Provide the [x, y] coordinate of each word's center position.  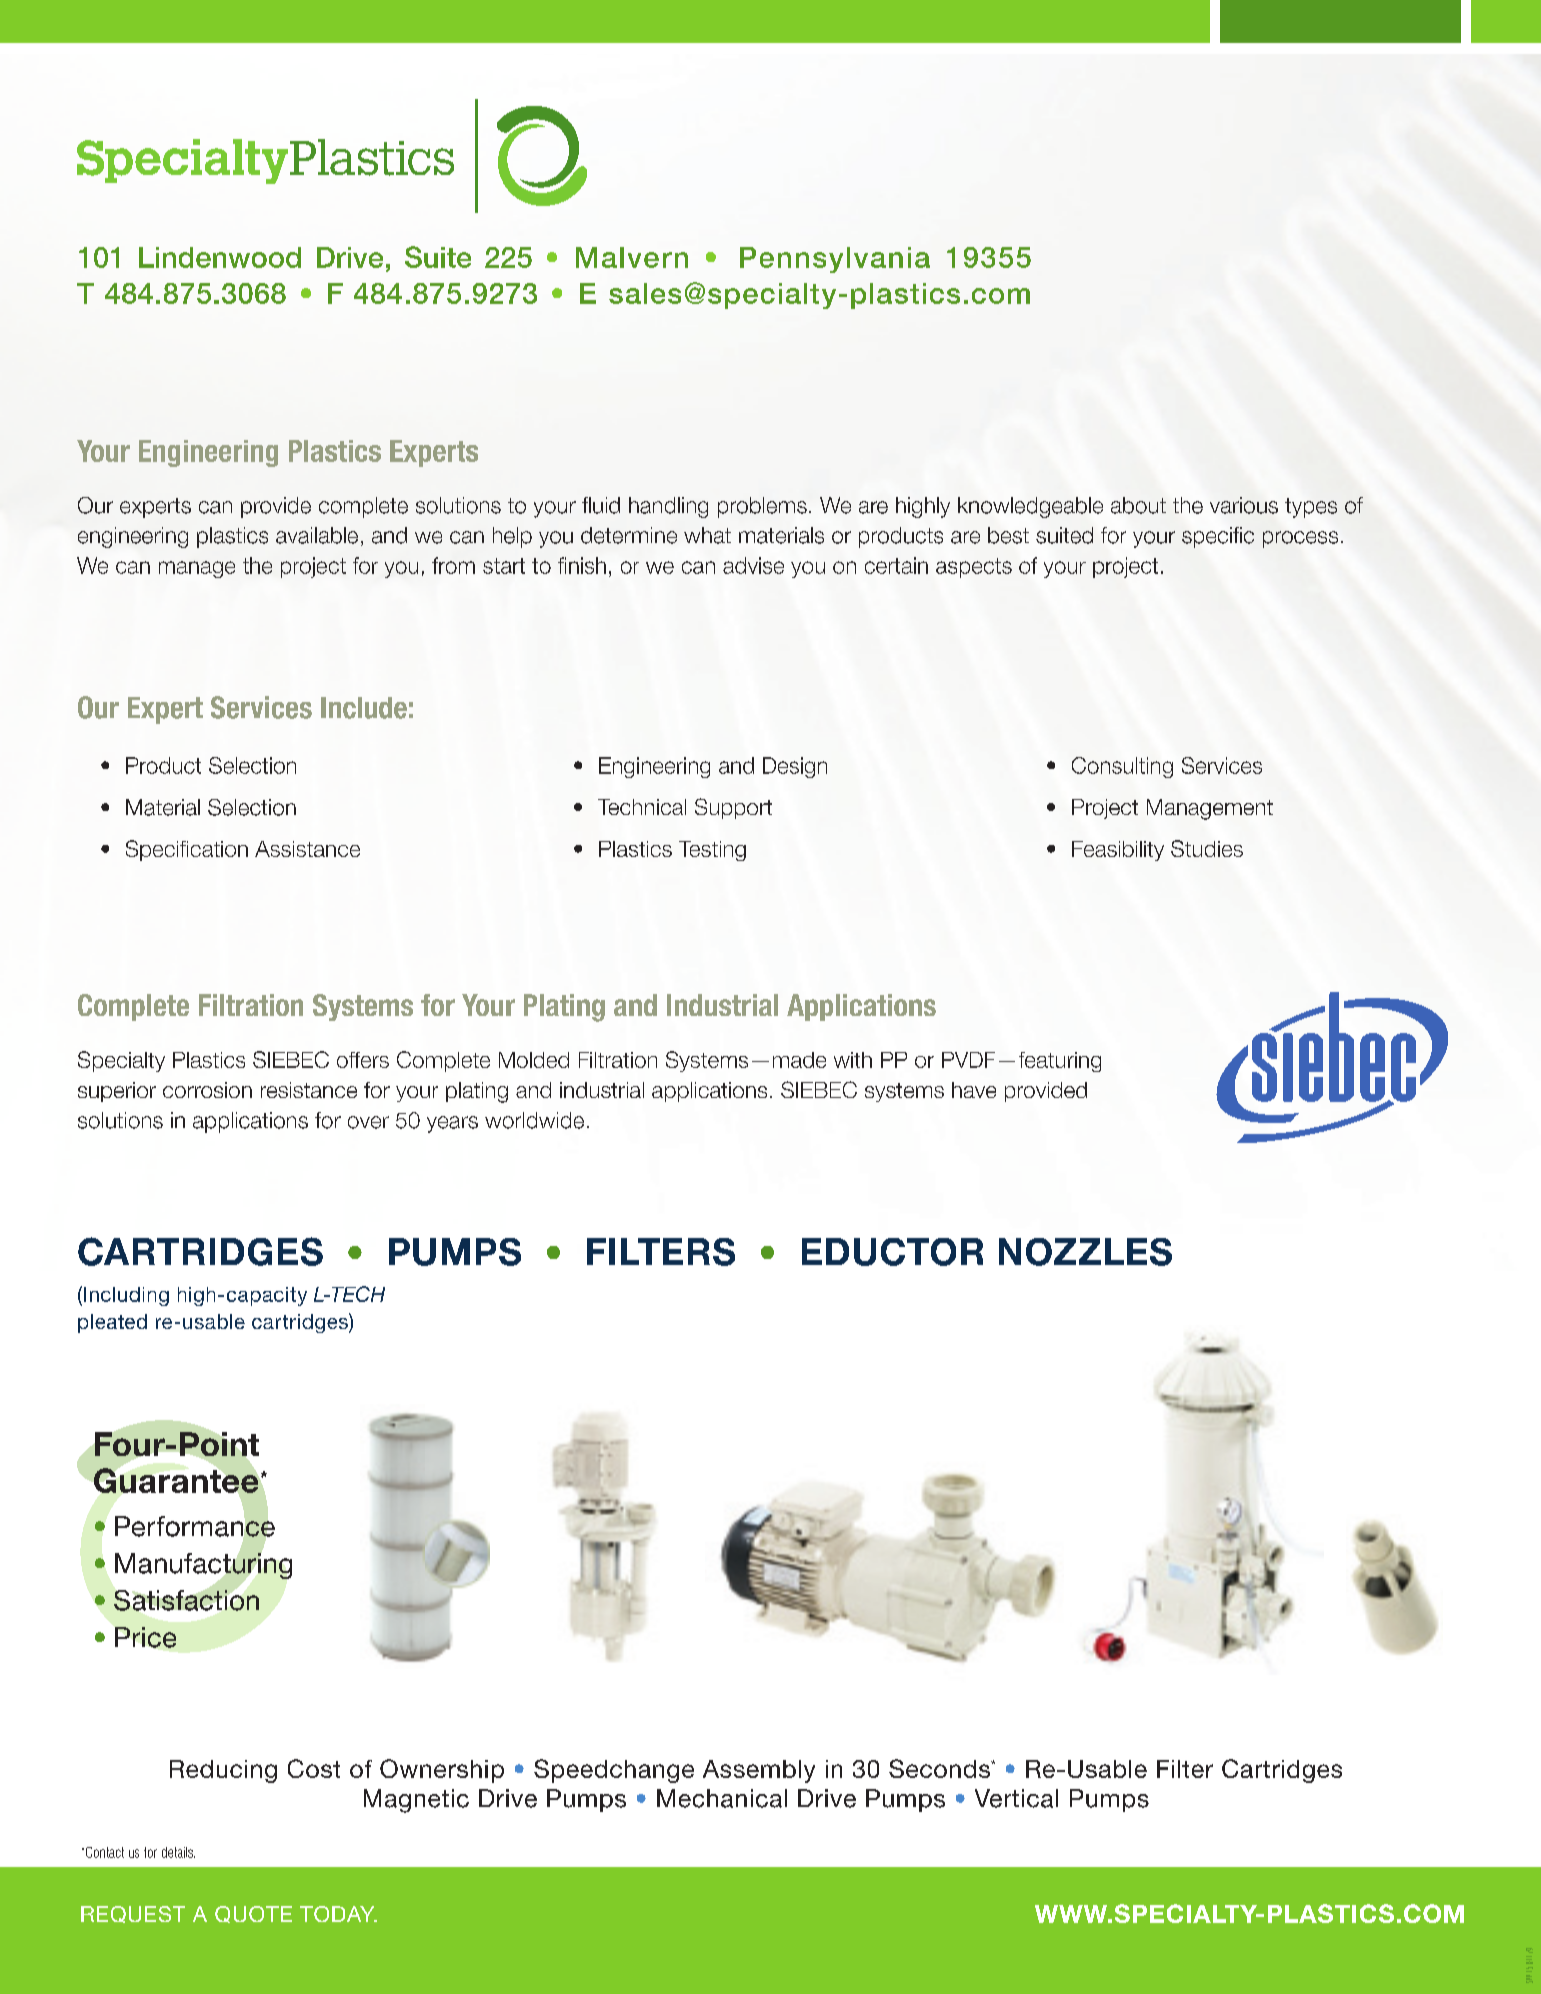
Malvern [632, 257]
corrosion [207, 1090]
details [178, 1852]
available [317, 535]
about [1138, 505]
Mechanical [722, 1798]
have [974, 1090]
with [853, 1060]
